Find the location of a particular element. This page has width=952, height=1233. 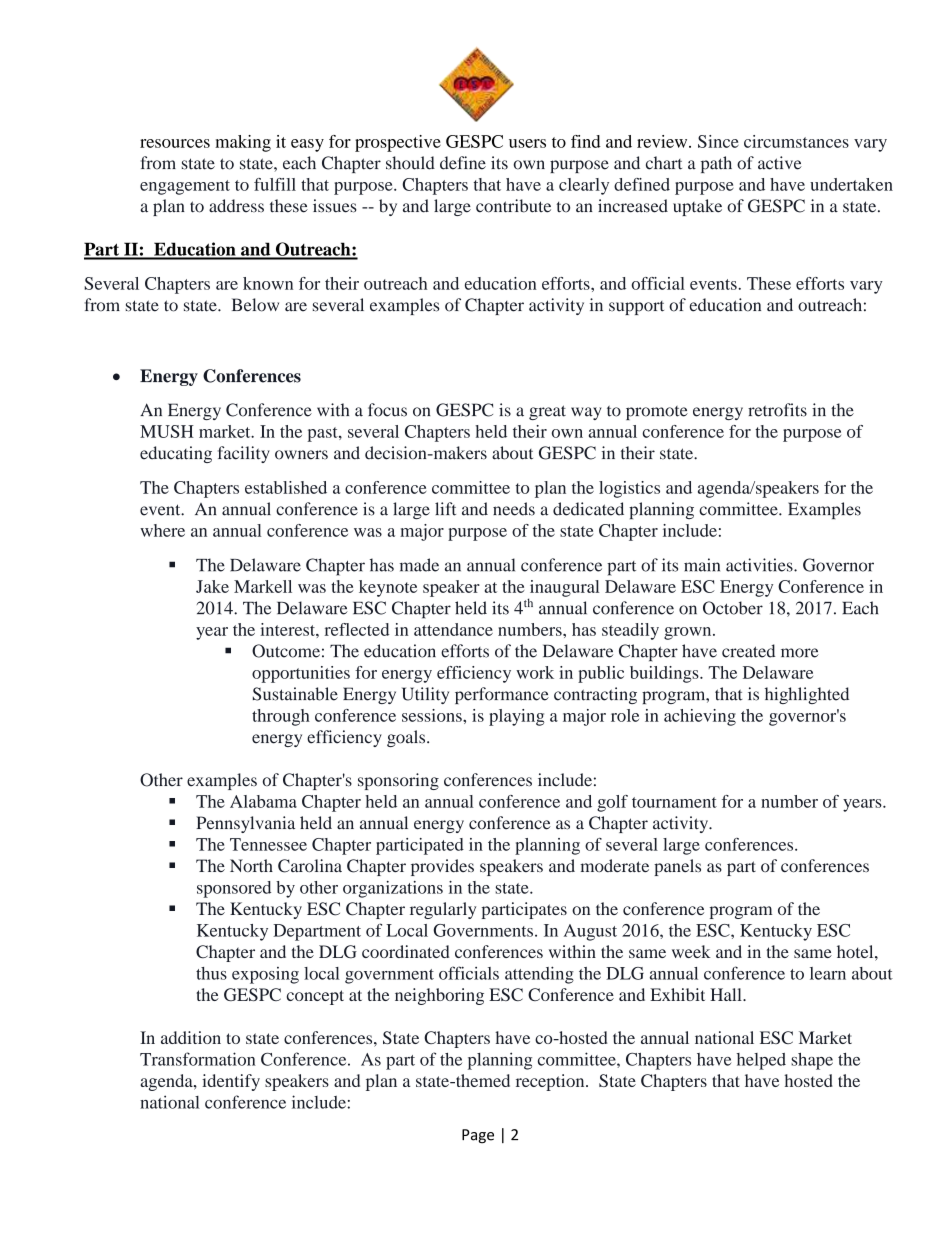

active is located at coordinates (780, 163).
